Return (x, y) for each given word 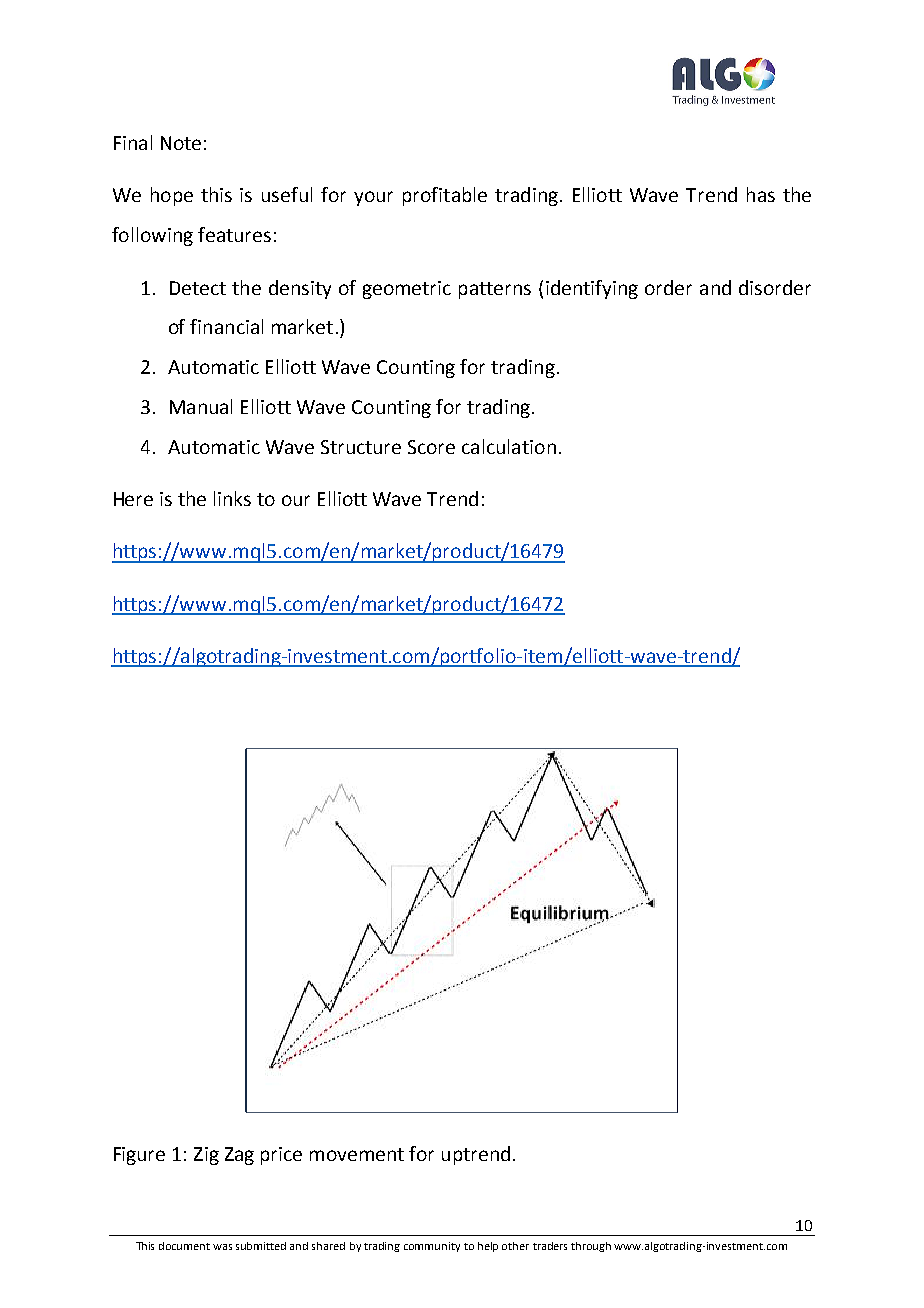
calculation (509, 446)
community (432, 1247)
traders (550, 1246)
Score (431, 447)
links (232, 498)
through (591, 1247)
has (761, 194)
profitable (445, 196)
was (222, 1247)
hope (172, 196)
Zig (206, 1156)
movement (357, 1154)
